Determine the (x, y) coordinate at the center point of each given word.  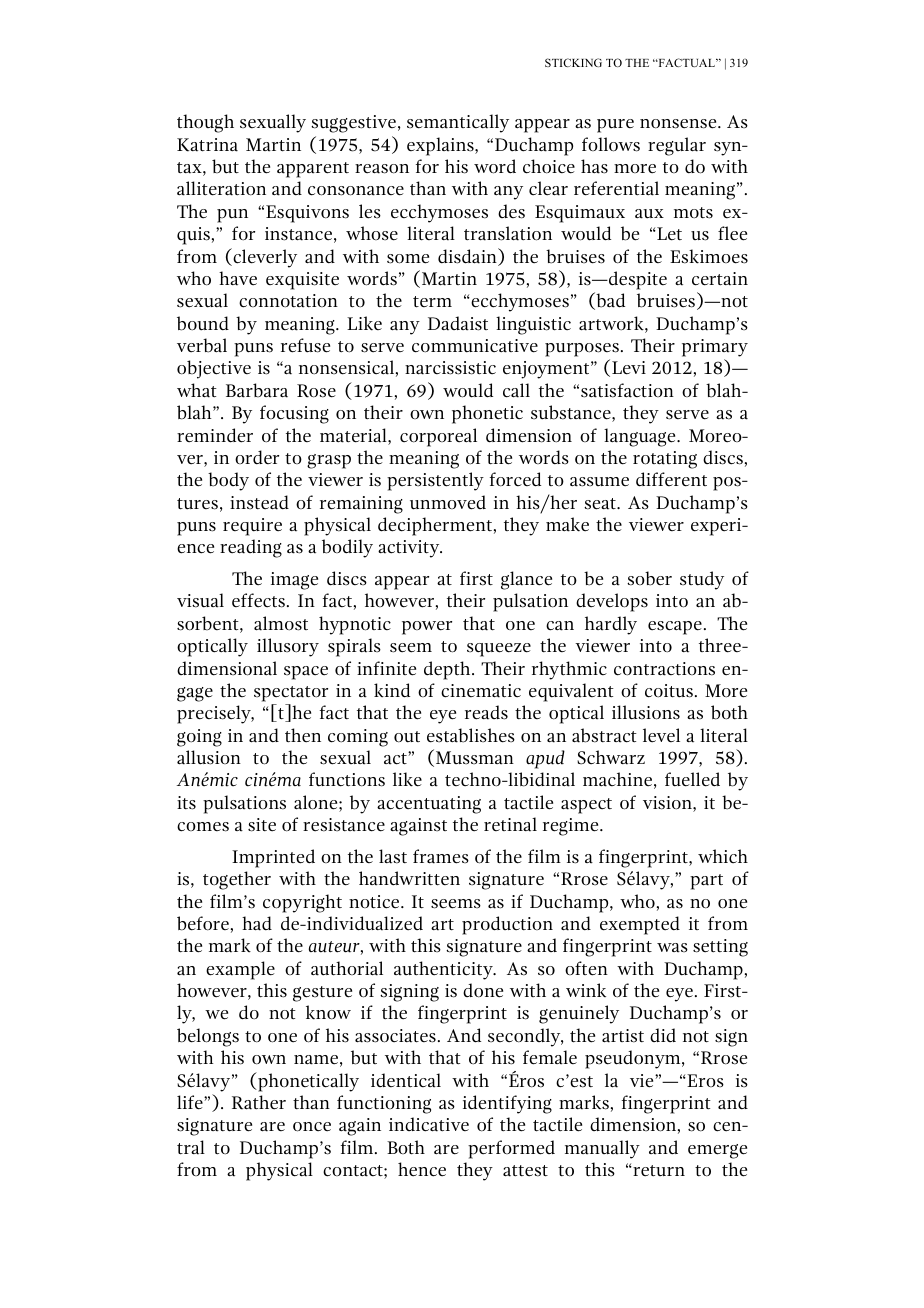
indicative (429, 1124)
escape (675, 628)
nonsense (679, 124)
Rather (259, 1102)
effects (258, 600)
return (658, 1171)
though (205, 123)
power (427, 628)
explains (441, 146)
